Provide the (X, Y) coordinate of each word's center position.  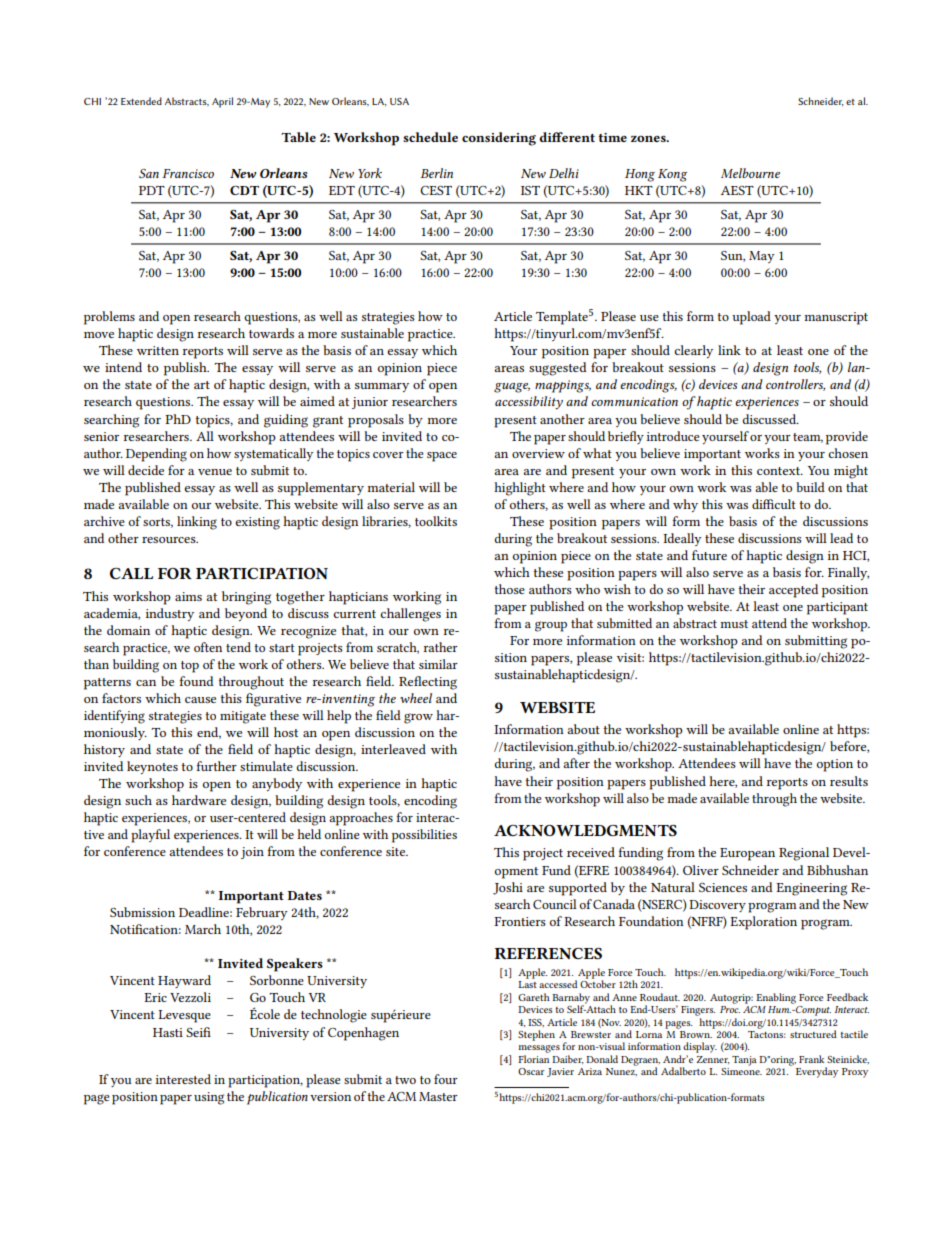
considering (499, 139)
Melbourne (750, 173)
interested (183, 1079)
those (509, 589)
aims (188, 596)
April (222, 102)
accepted (793, 591)
